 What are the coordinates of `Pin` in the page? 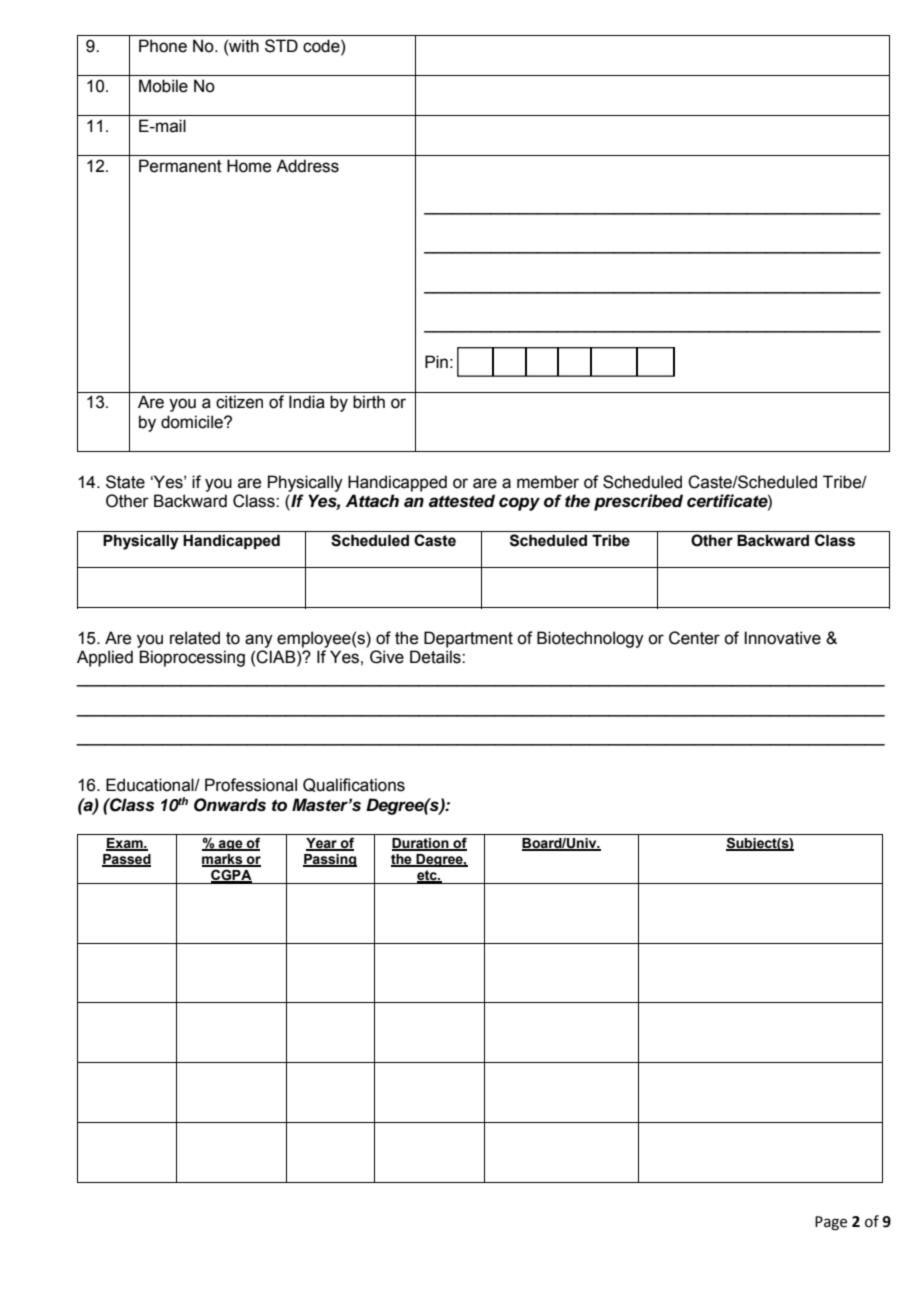 It's located at (436, 361).
